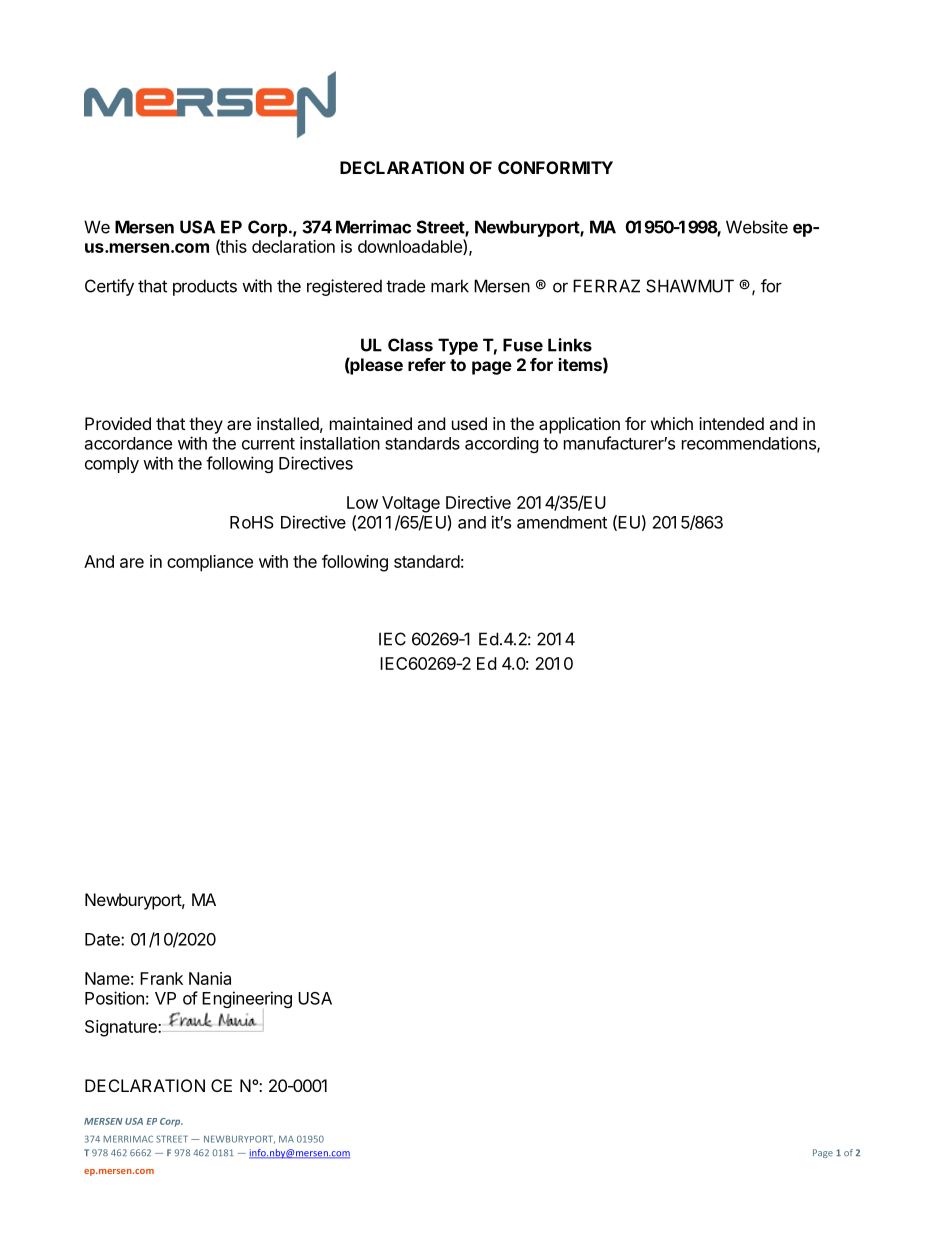 The height and width of the document is (1233, 952). Describe the element at coordinates (502, 444) in the document. I see `according` at that location.
